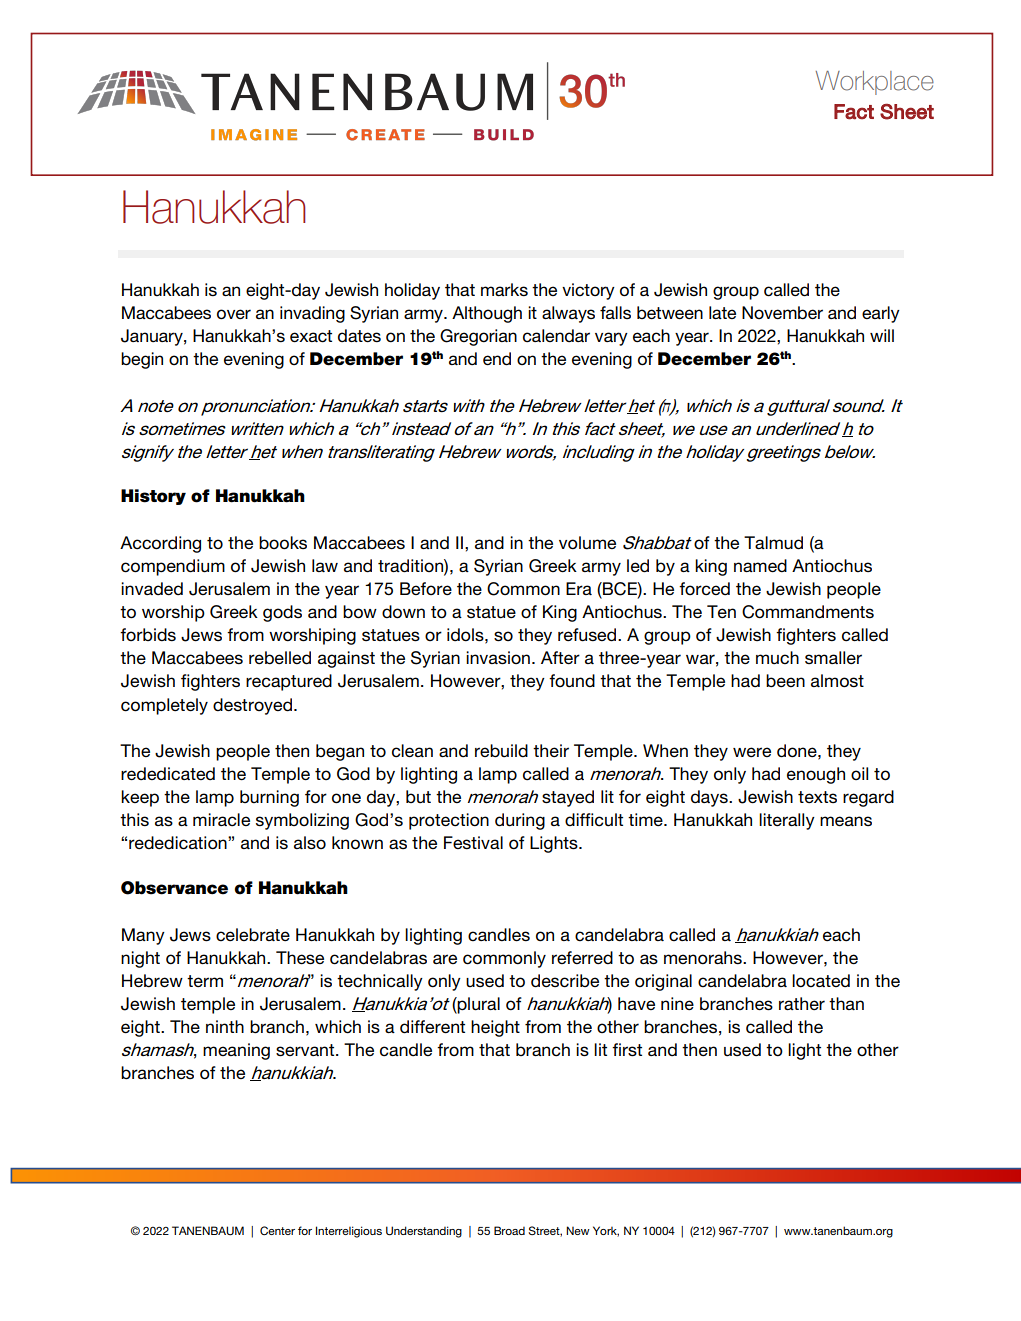 The width and height of the screenshot is (1021, 1321). What do you see at coordinates (478, 337) in the screenshot?
I see `Gregorian` at bounding box center [478, 337].
